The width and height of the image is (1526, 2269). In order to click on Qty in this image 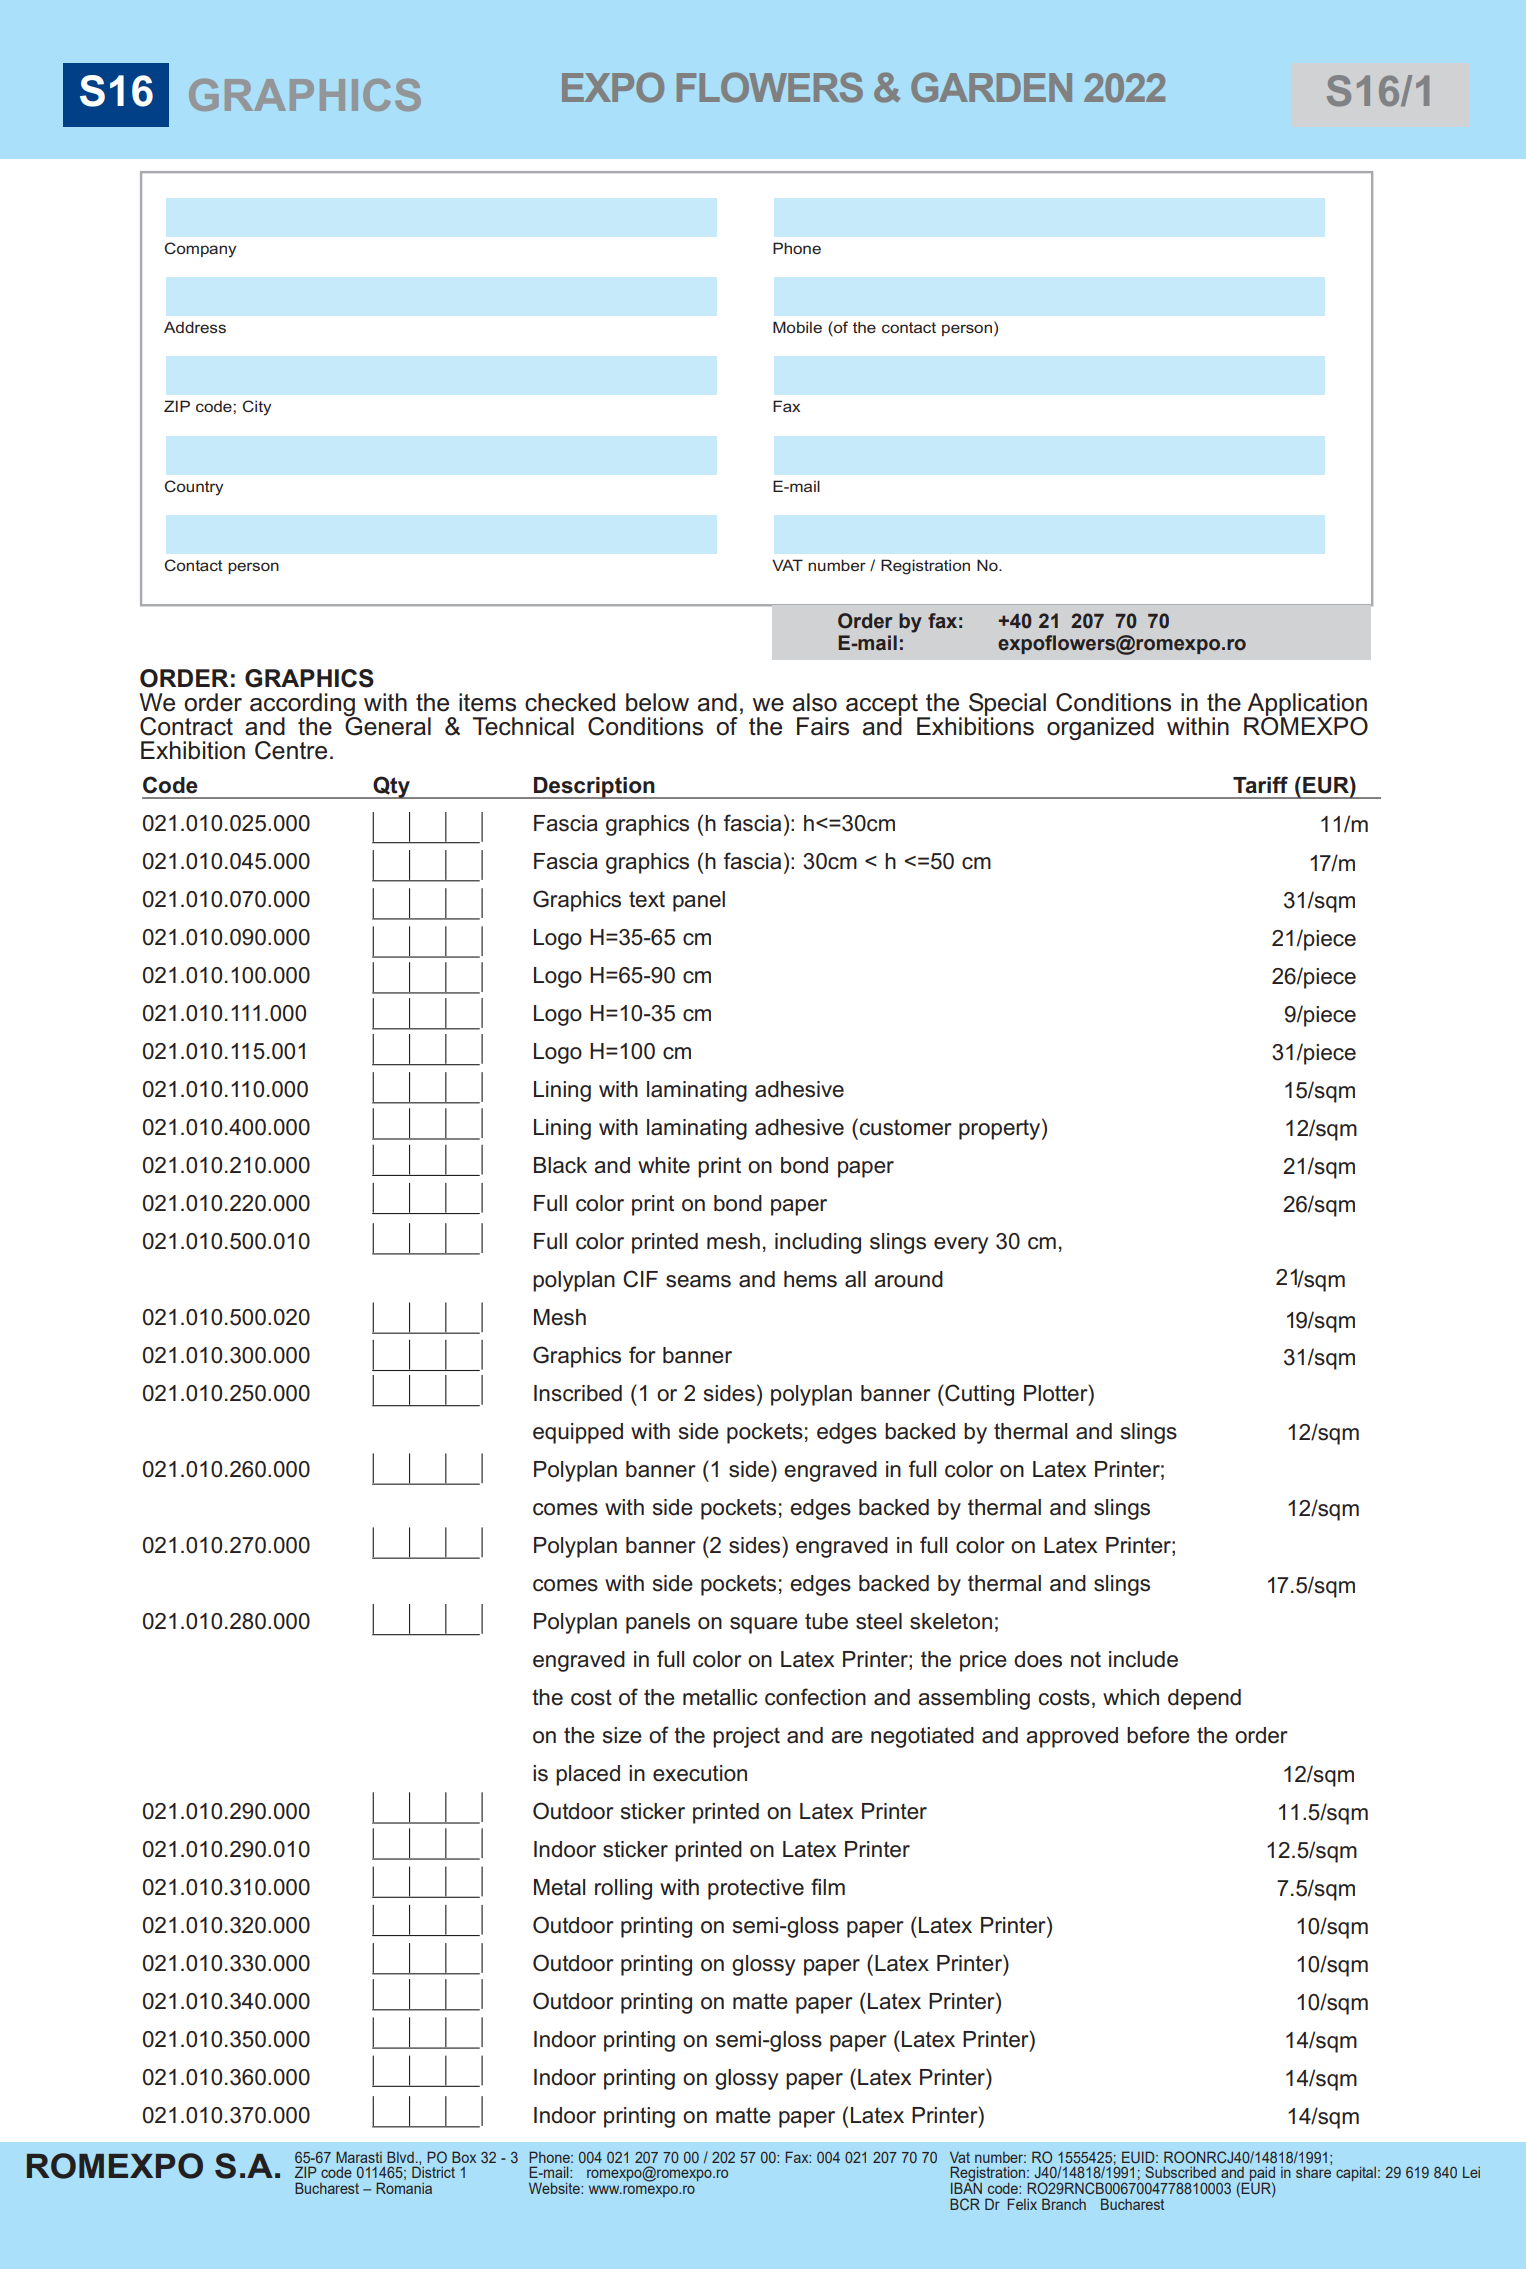, I will do `click(391, 787)`.
